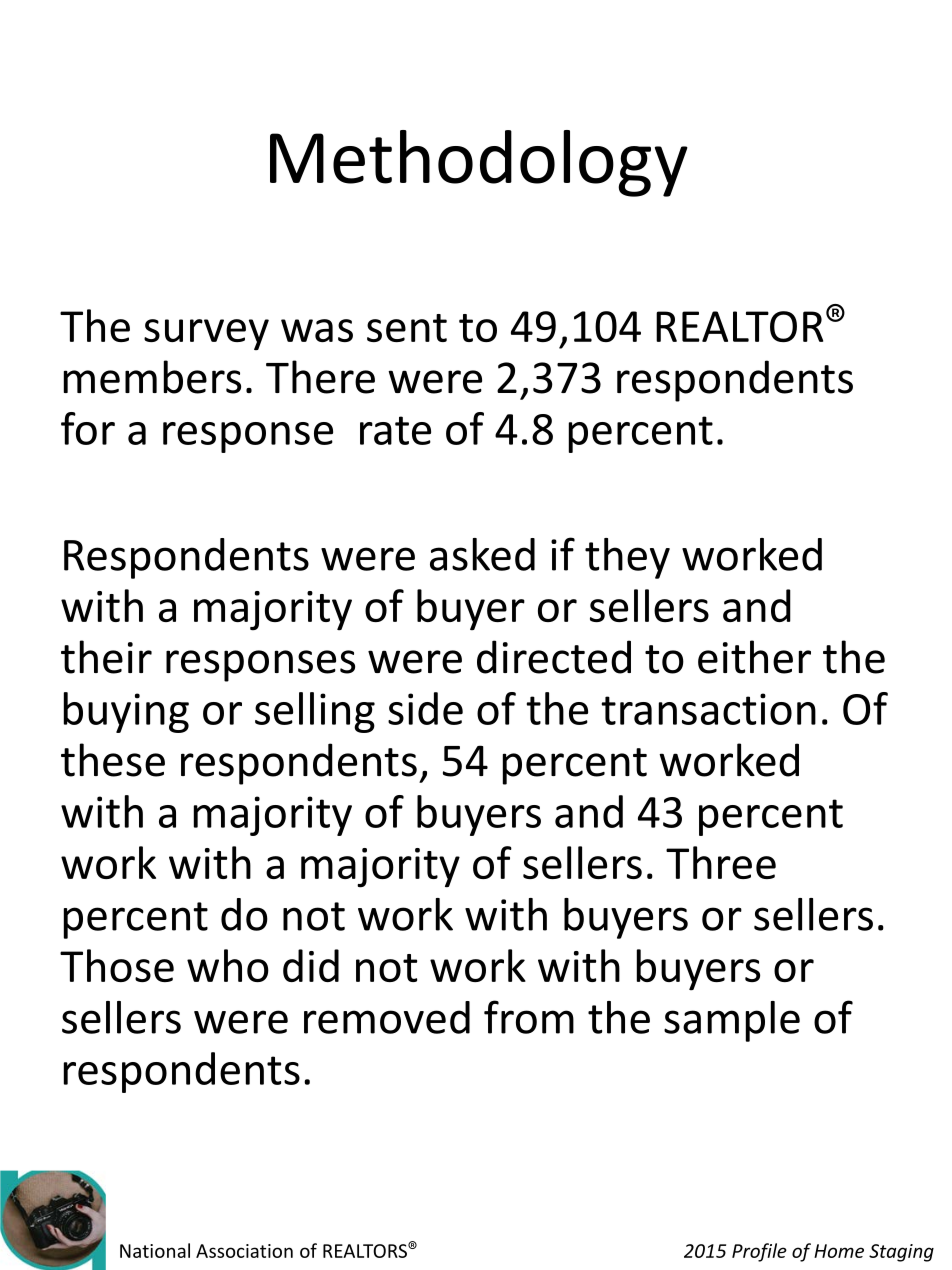 This document has height=1270, width=952. What do you see at coordinates (228, 965) in the document?
I see `who` at bounding box center [228, 965].
